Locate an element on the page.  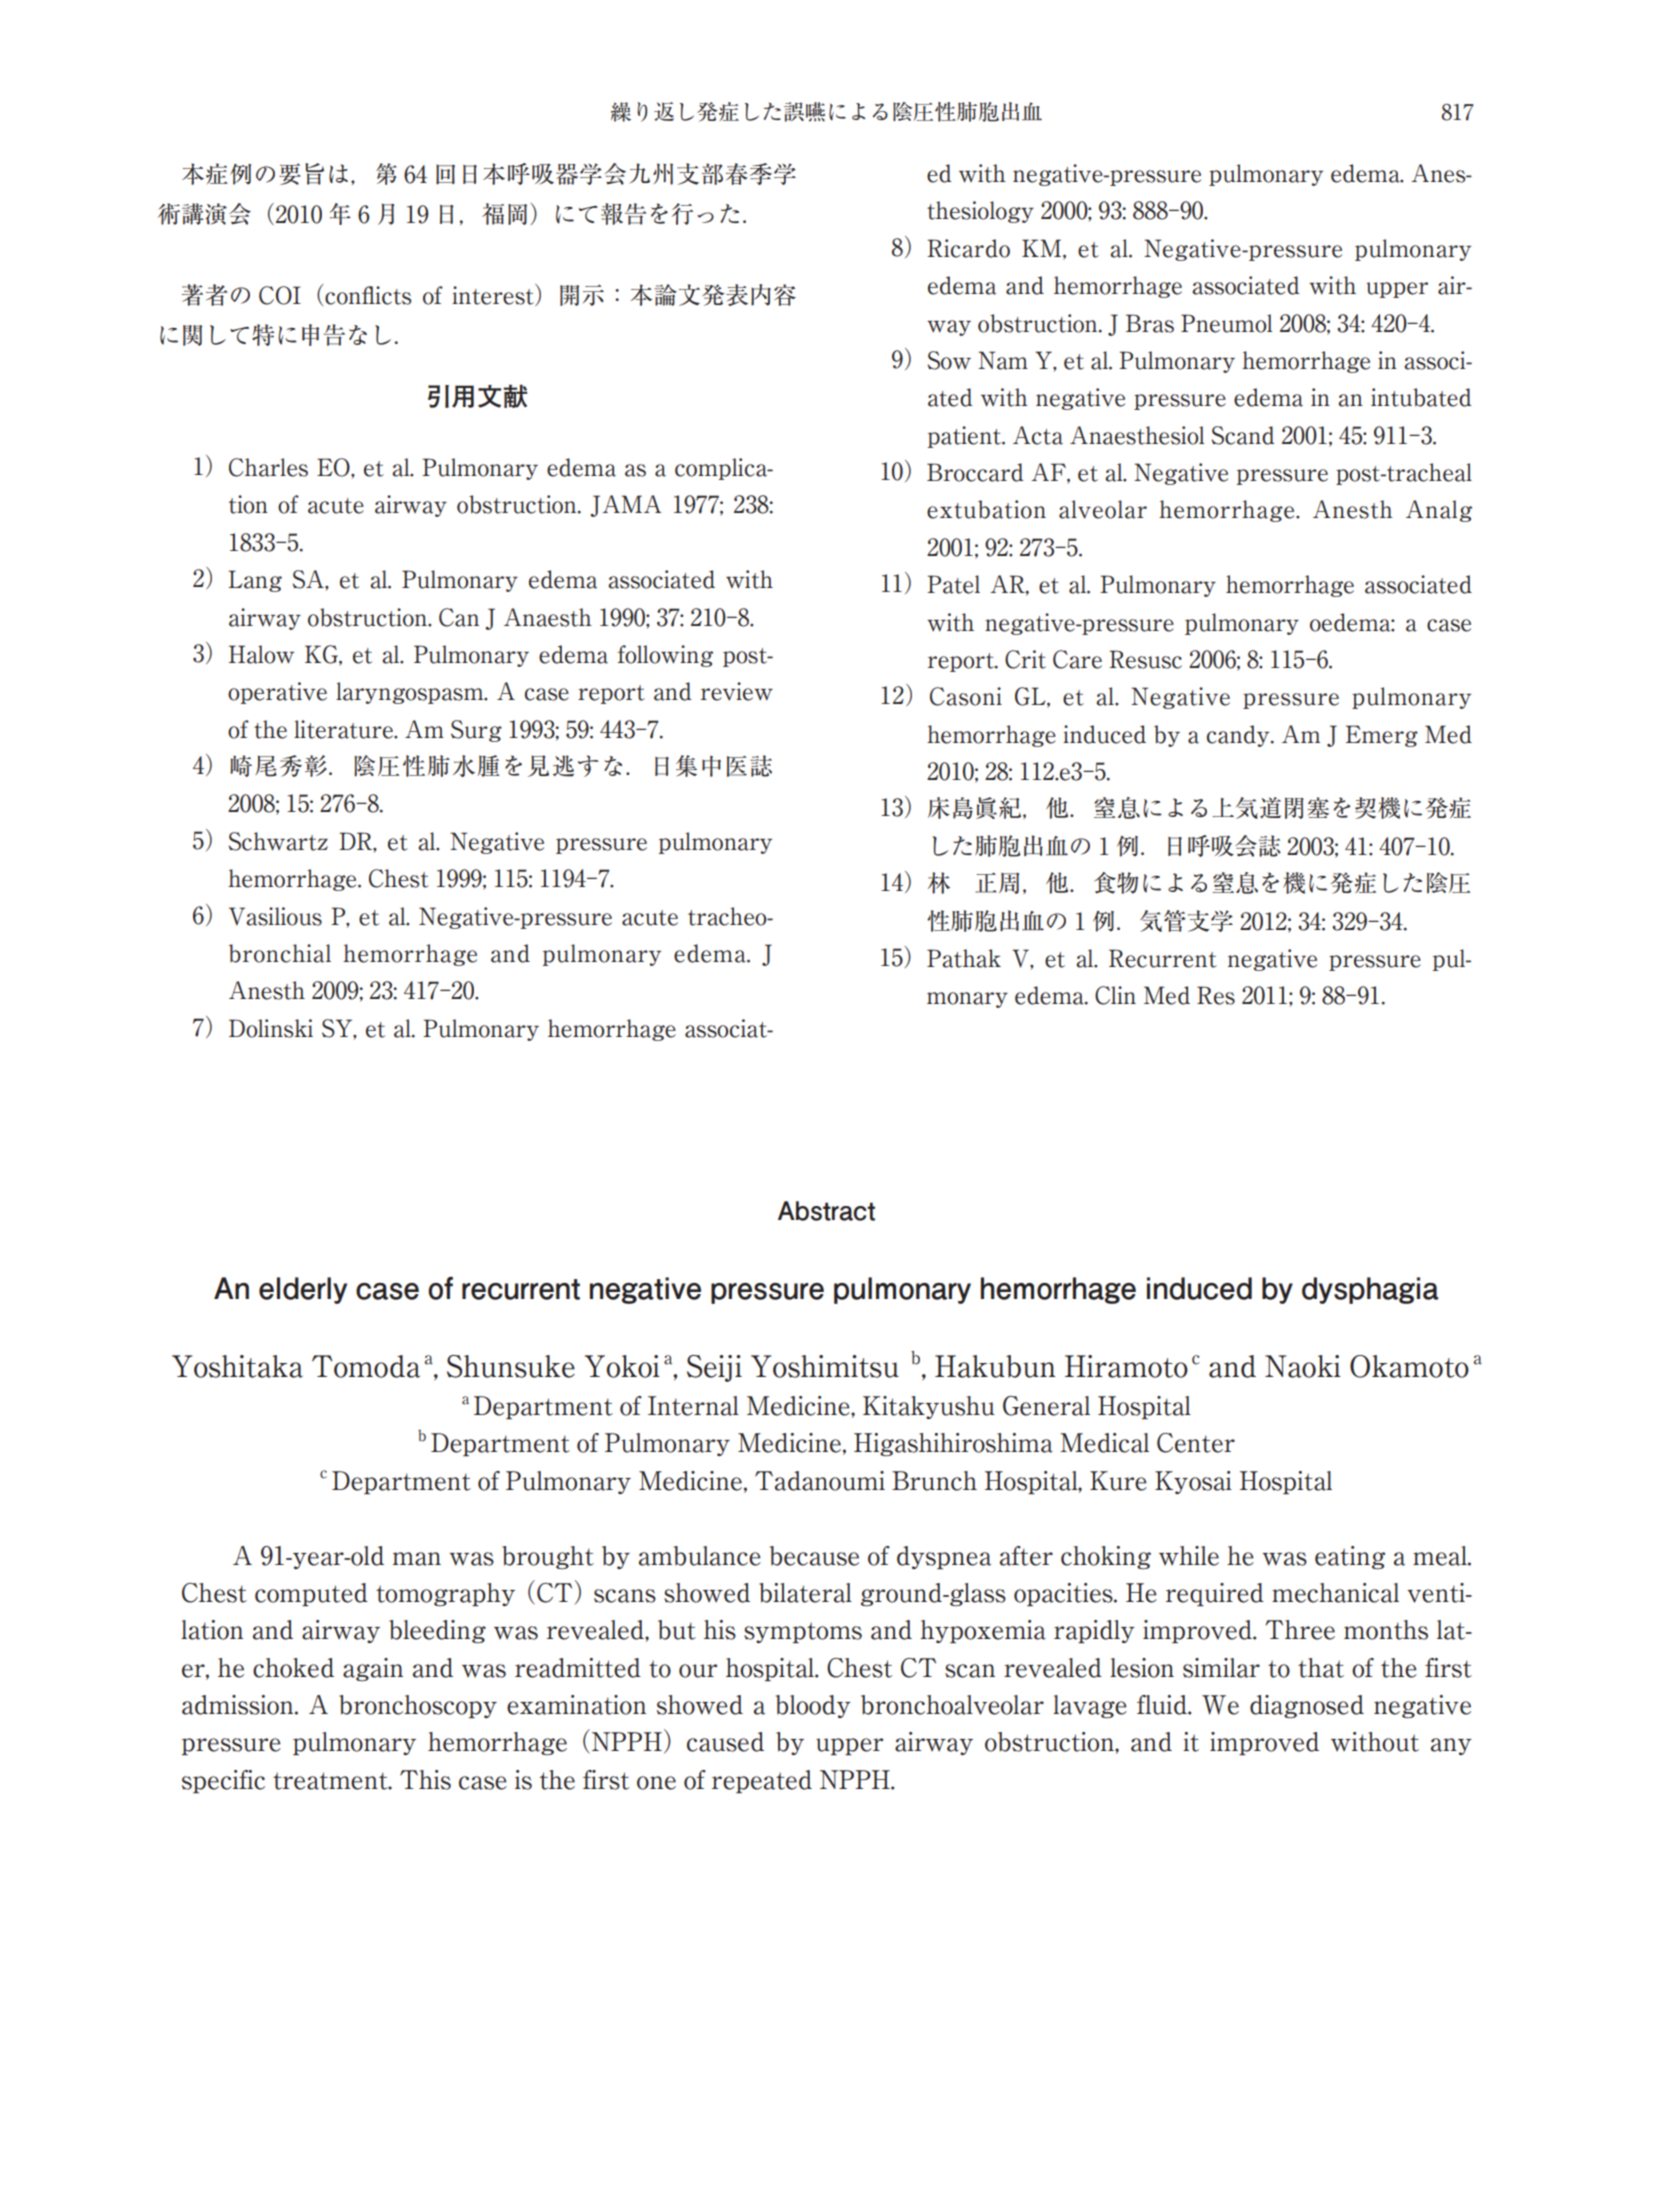
elderly is located at coordinates (303, 1290).
